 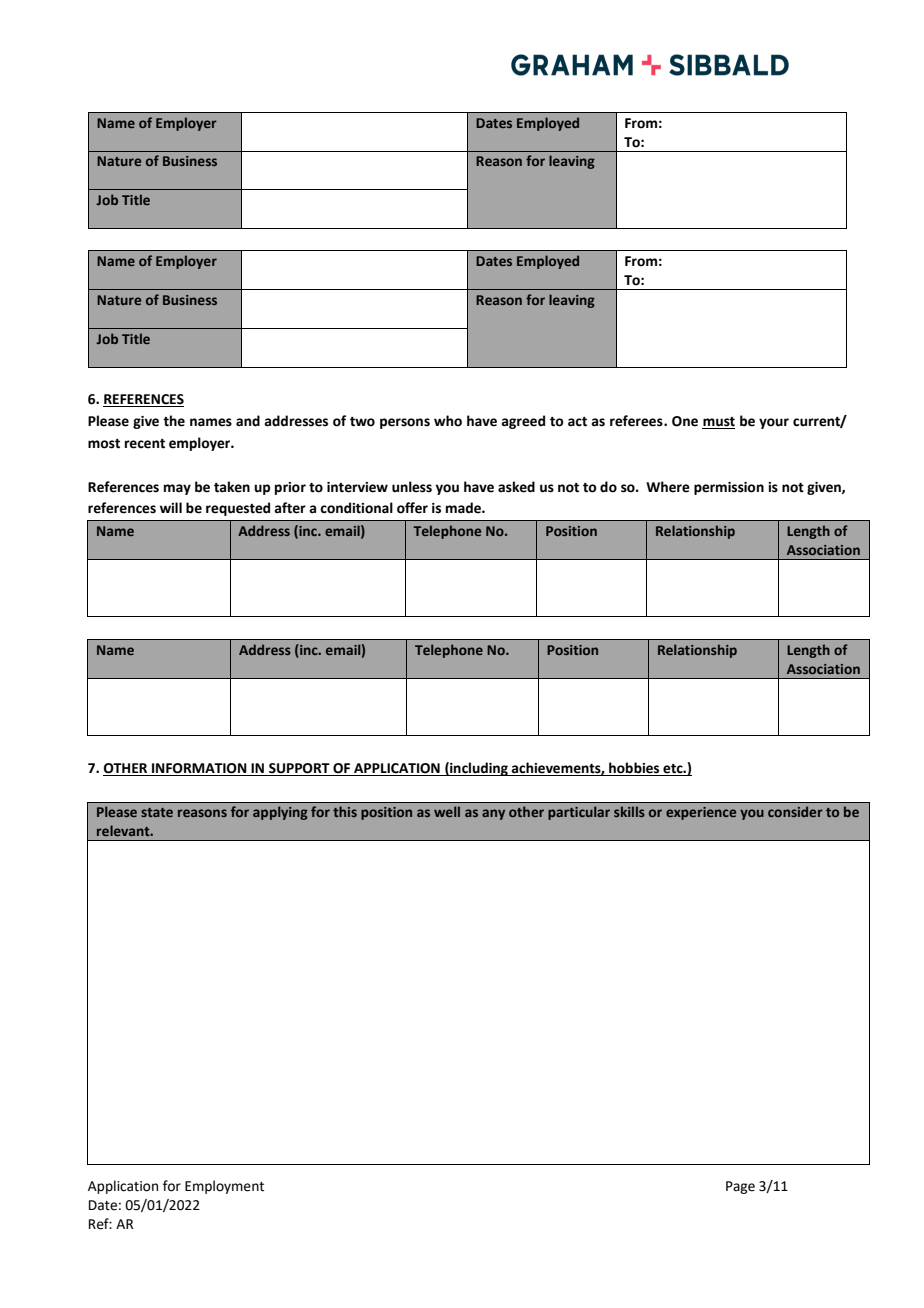 I want to click on must, so click(x=718, y=423).
